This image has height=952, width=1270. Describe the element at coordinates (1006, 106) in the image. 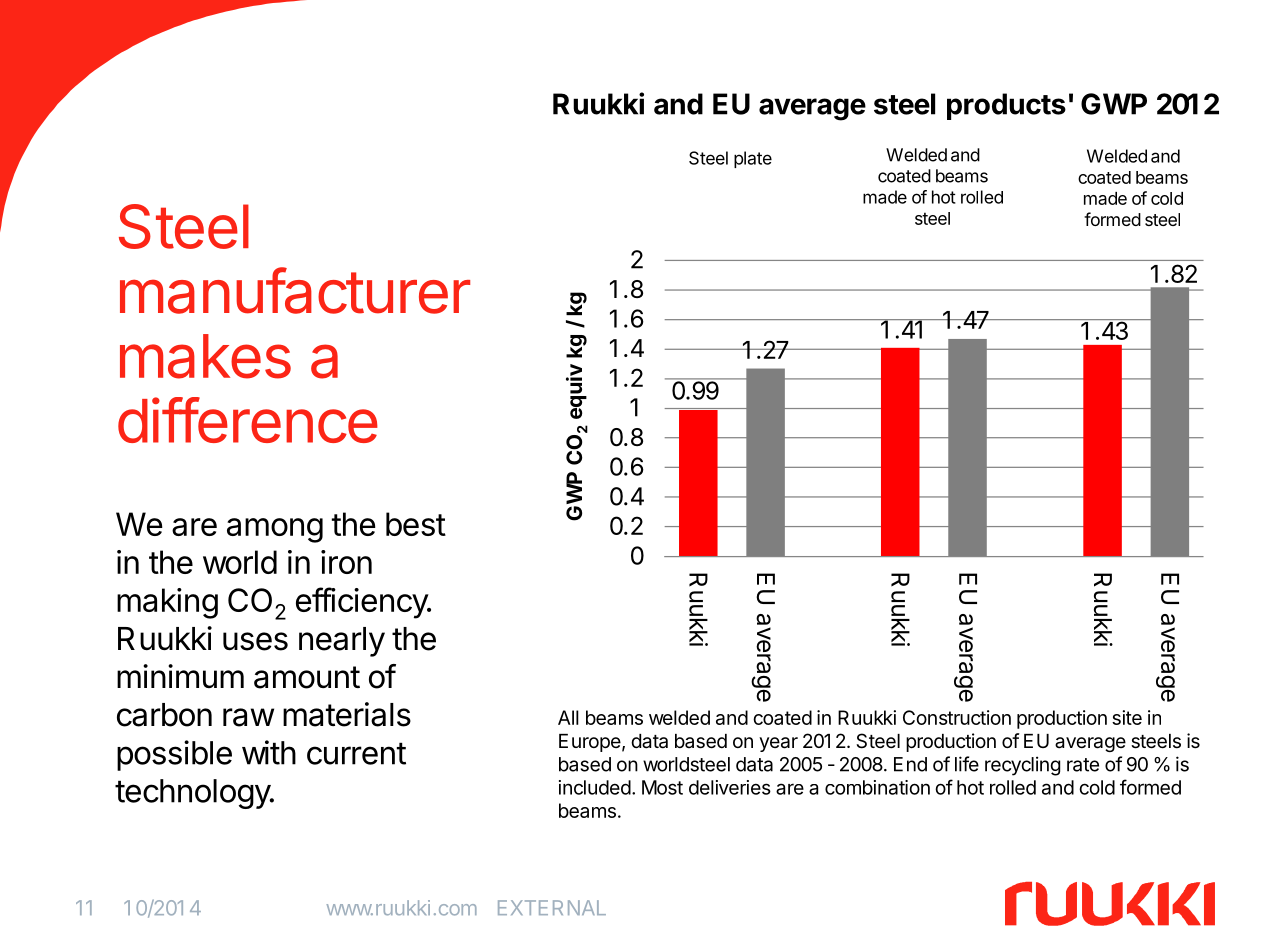

I see `products` at that location.
